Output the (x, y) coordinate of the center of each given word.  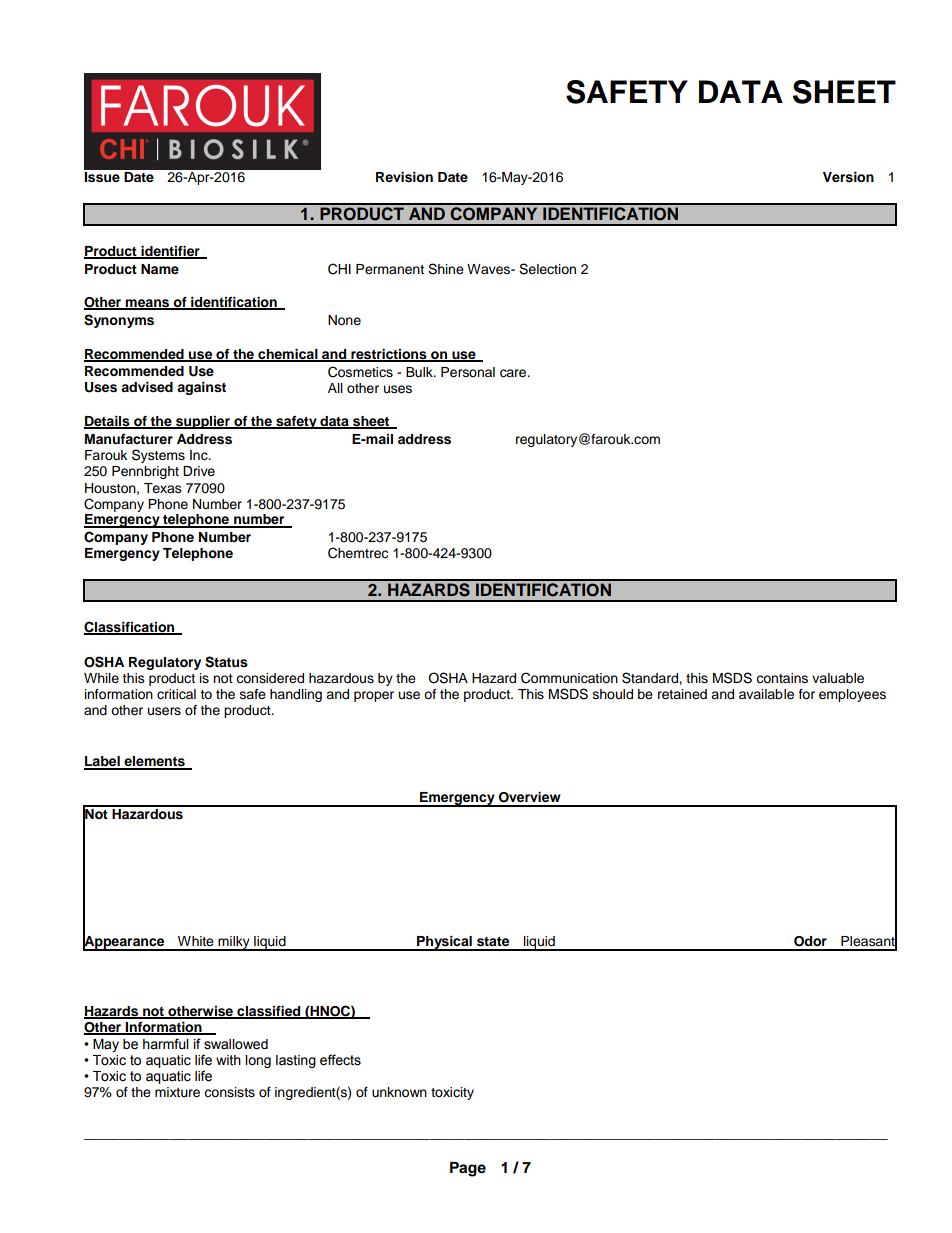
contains (782, 678)
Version (848, 177)
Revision (404, 177)
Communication (569, 678)
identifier (170, 252)
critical (176, 694)
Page (468, 1169)
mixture (177, 1092)
